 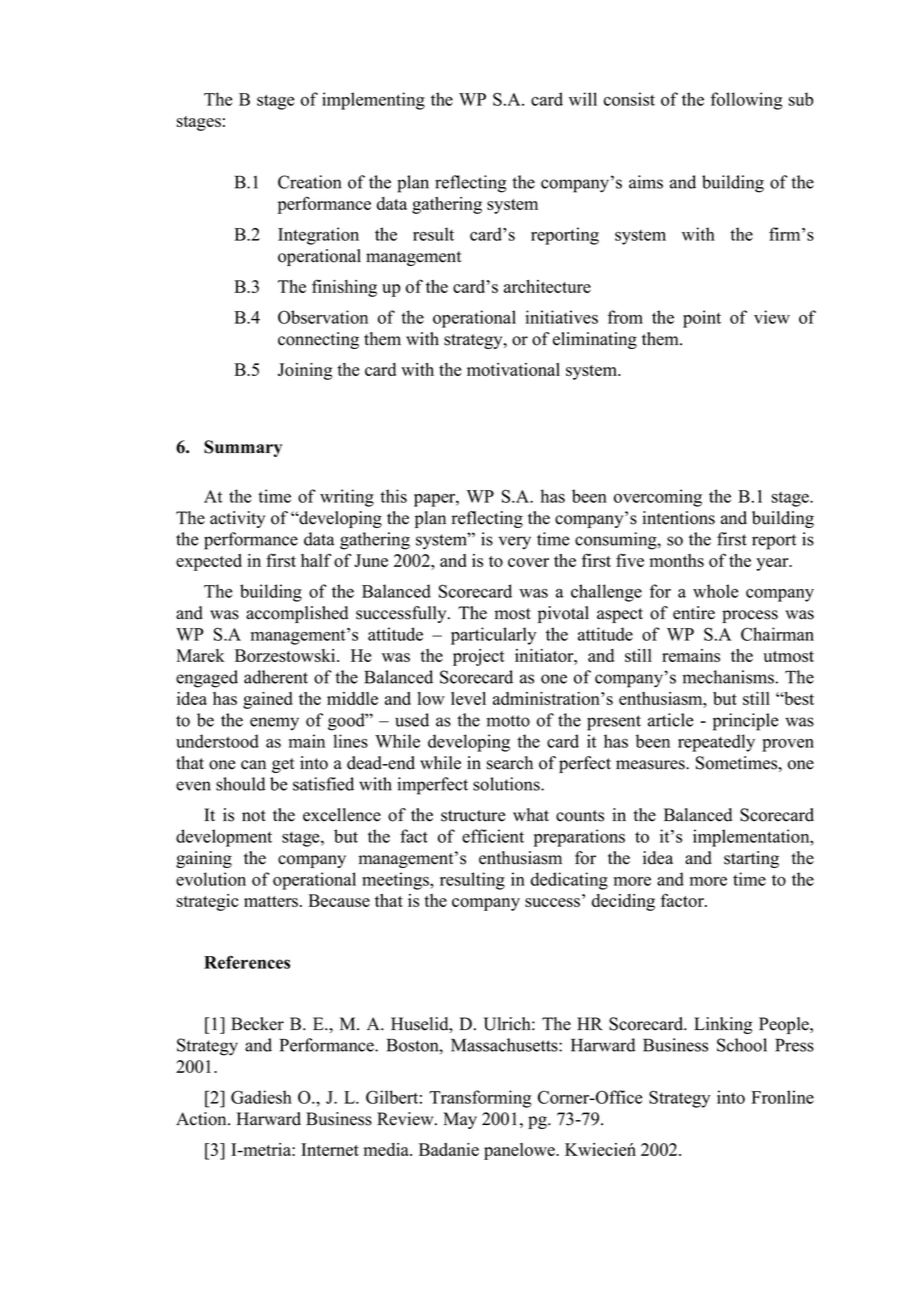 I want to click on following, so click(x=747, y=101).
